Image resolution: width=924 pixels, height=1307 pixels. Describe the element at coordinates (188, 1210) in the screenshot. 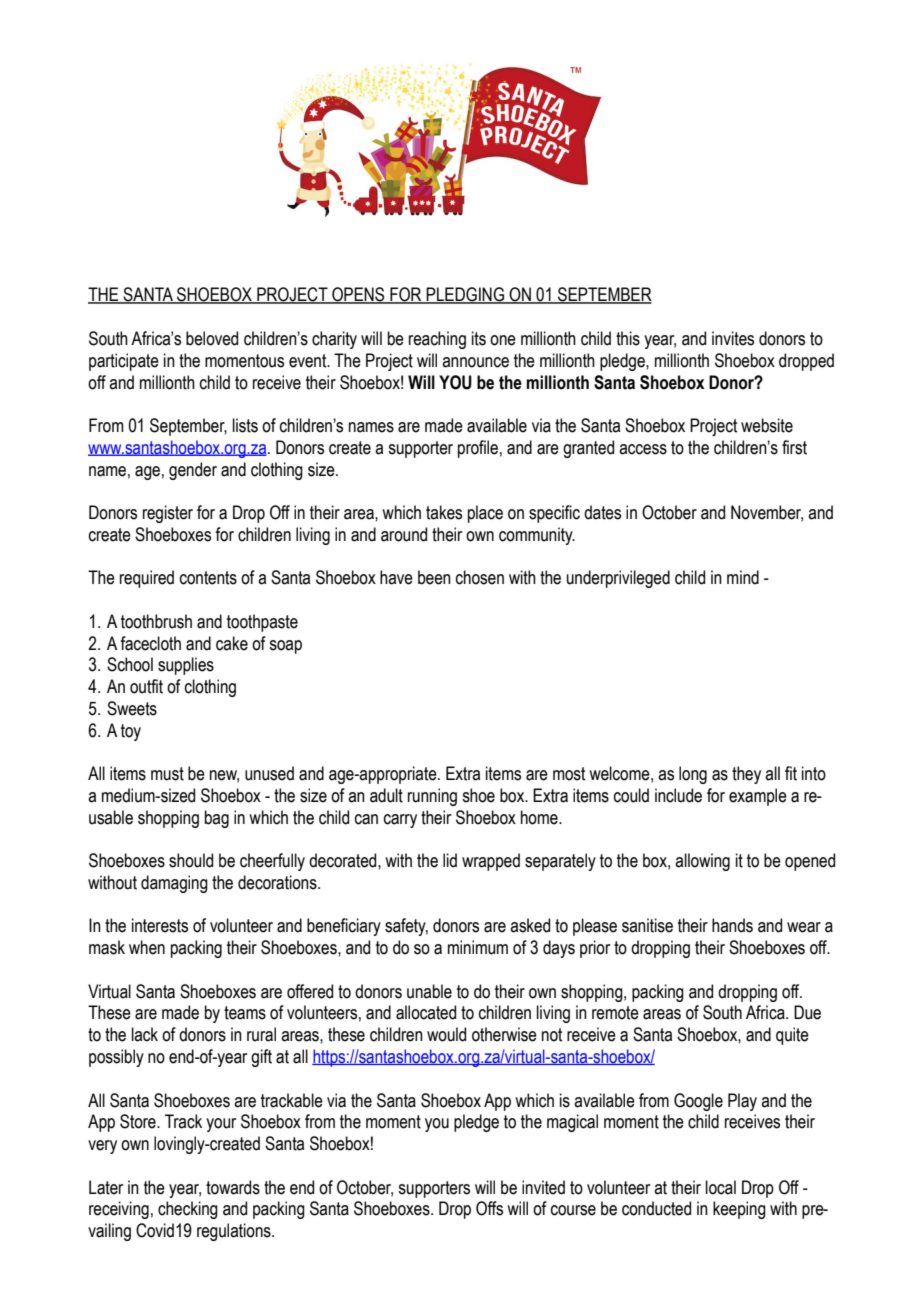

I see `checking` at that location.
